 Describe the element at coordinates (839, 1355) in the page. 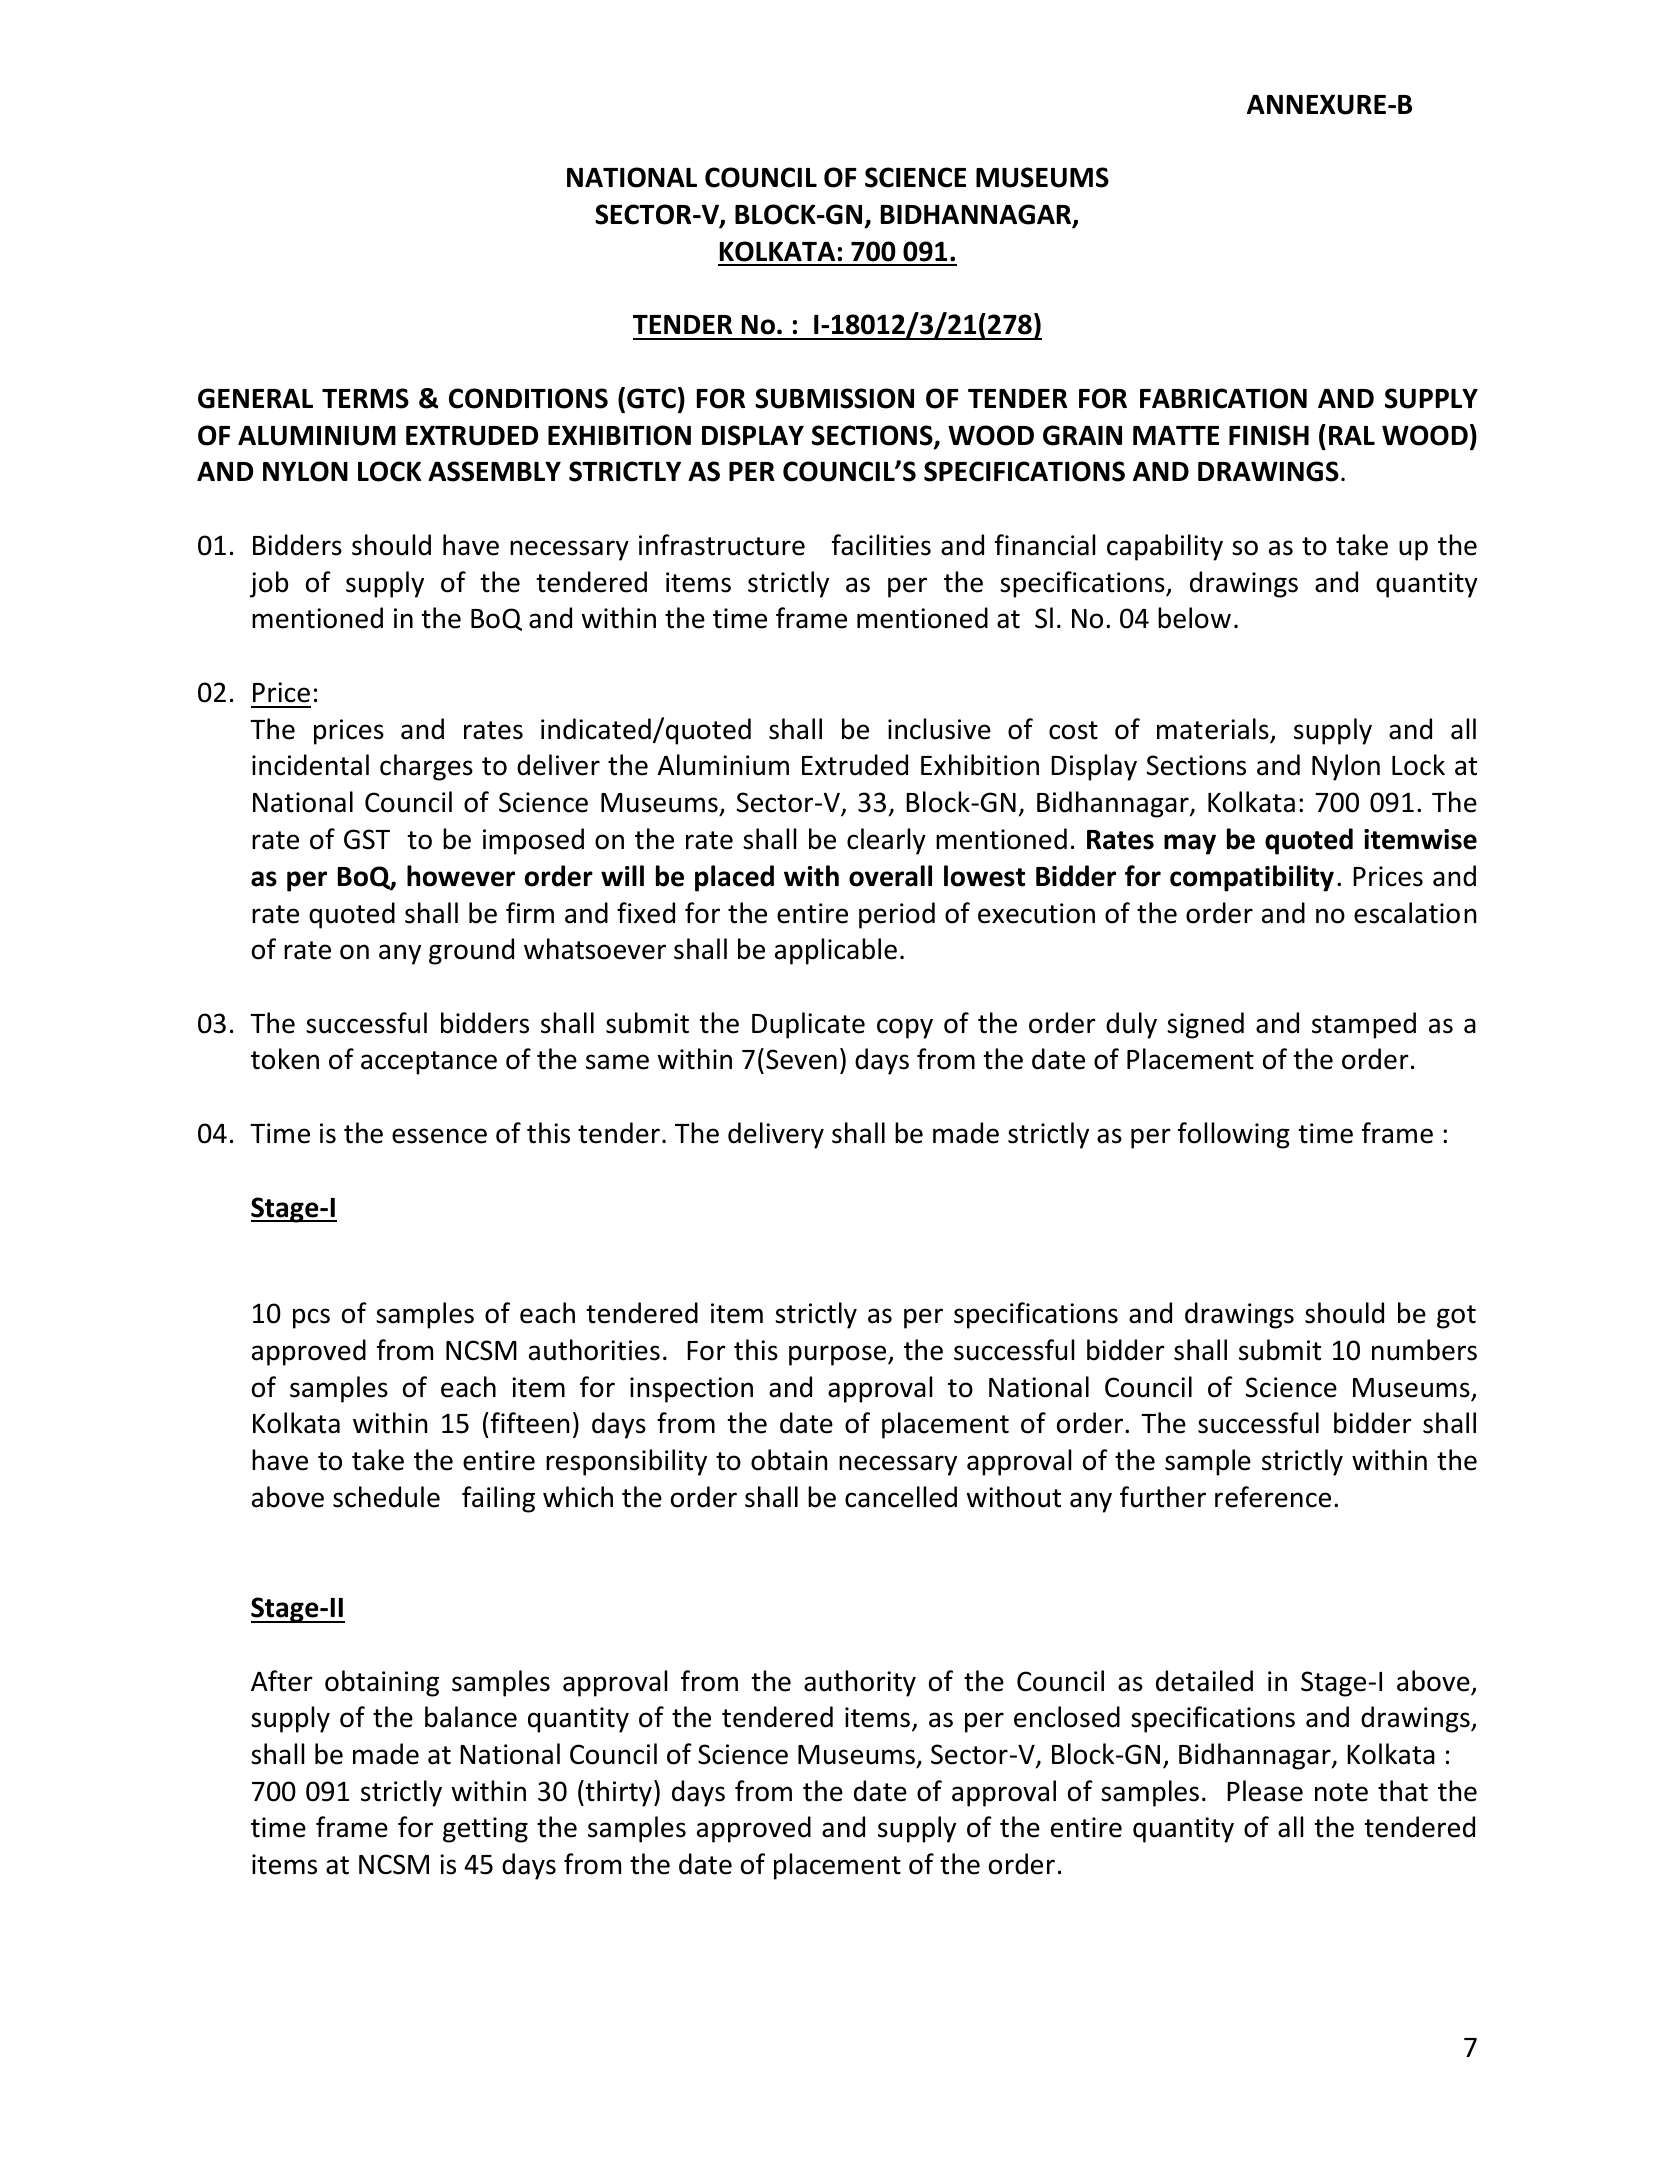

I see `purpose` at that location.
